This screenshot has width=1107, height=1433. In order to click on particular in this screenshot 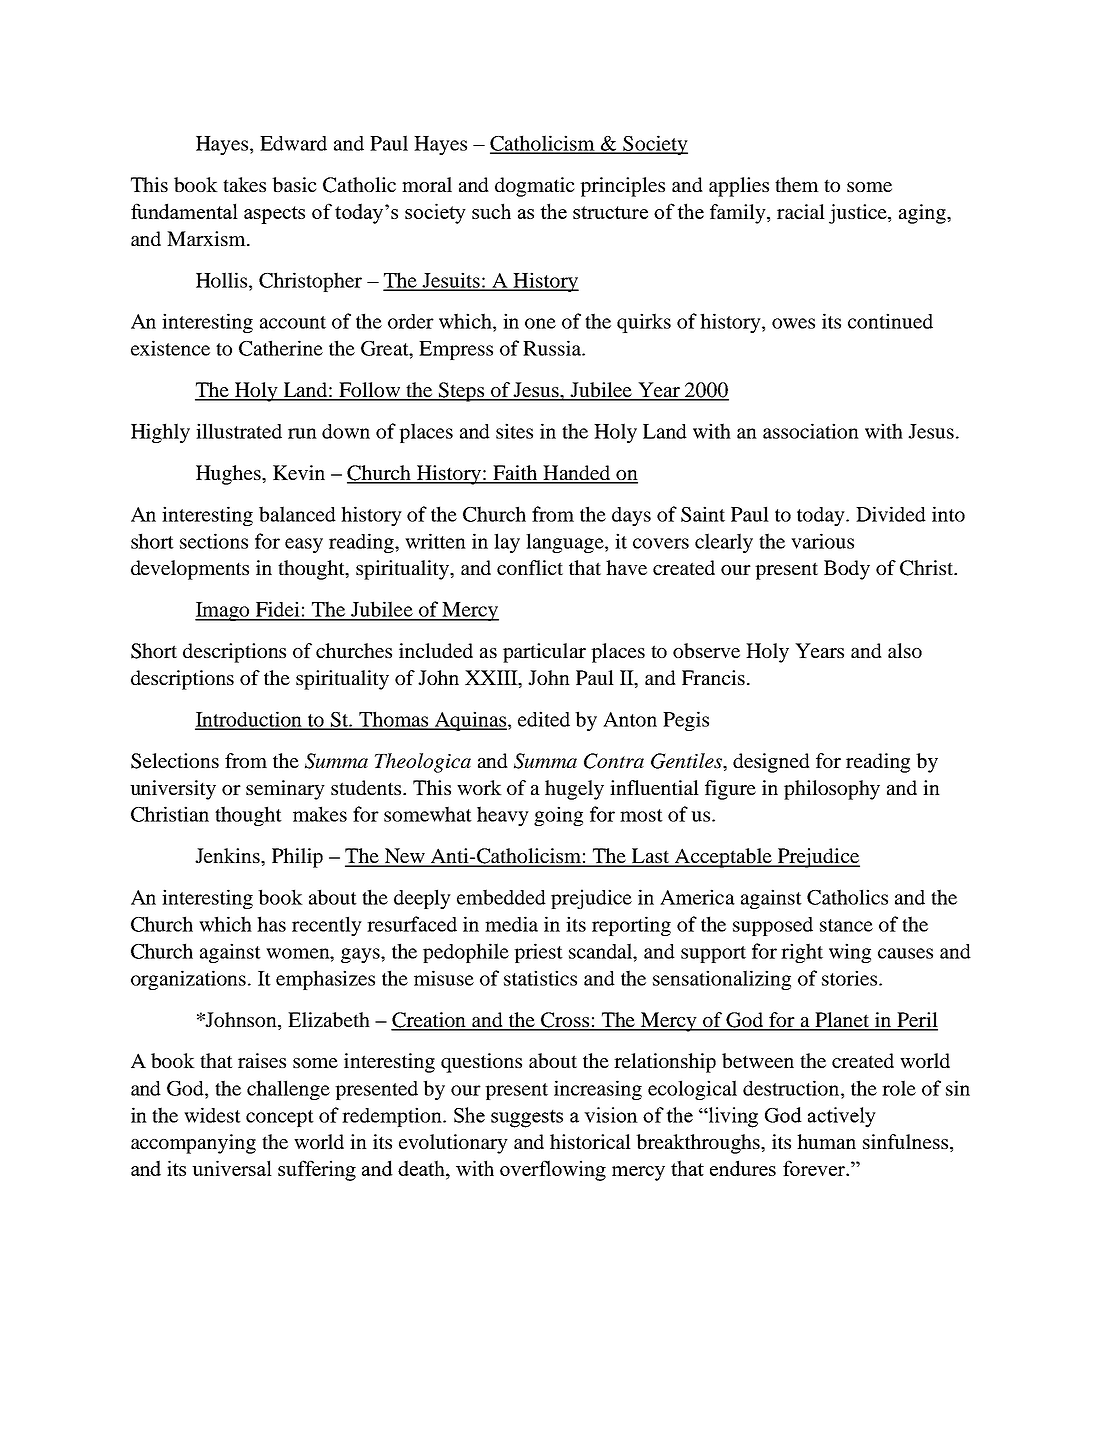, I will do `click(544, 653)`.
